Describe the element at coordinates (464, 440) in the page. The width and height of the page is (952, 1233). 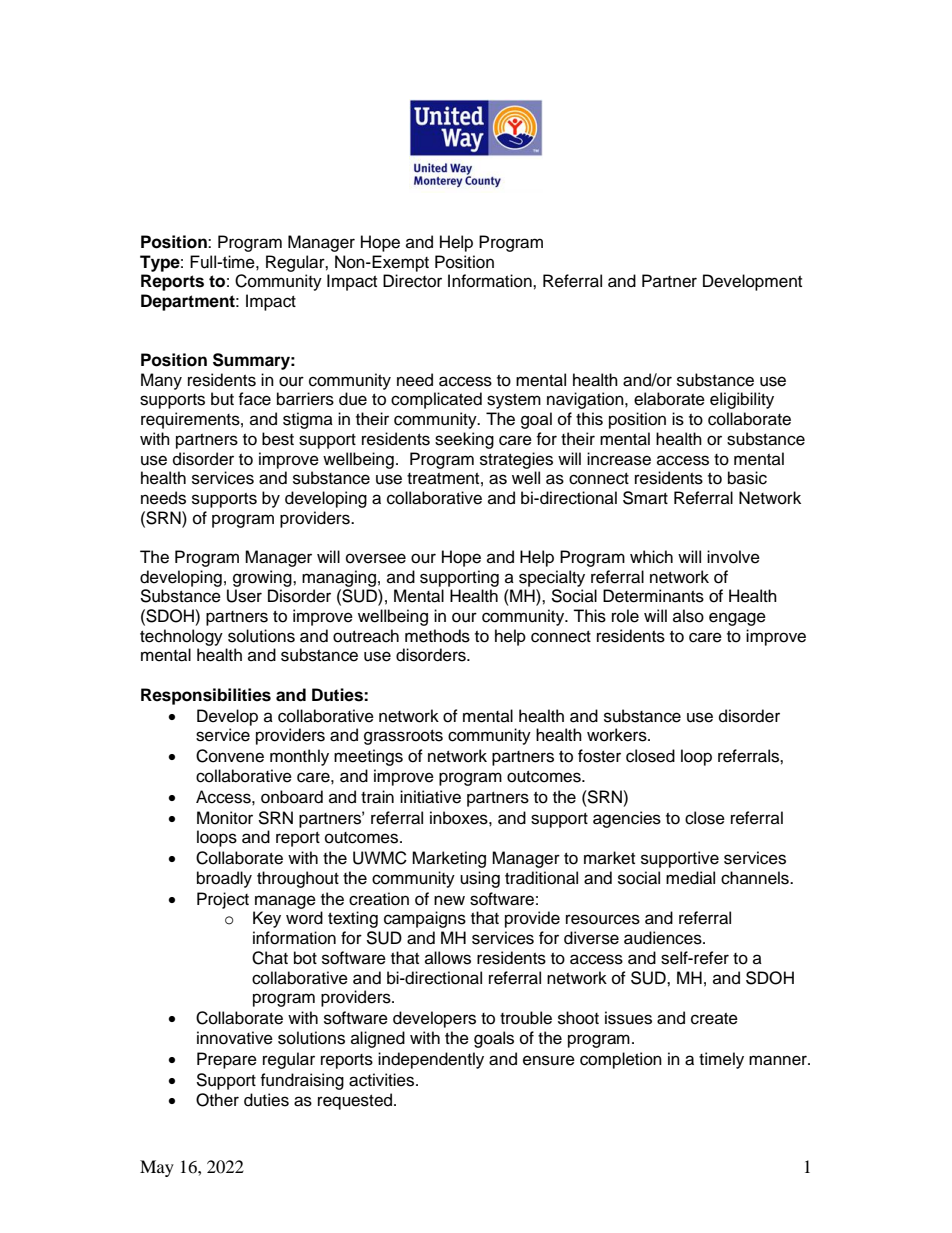
I see `seeking` at that location.
